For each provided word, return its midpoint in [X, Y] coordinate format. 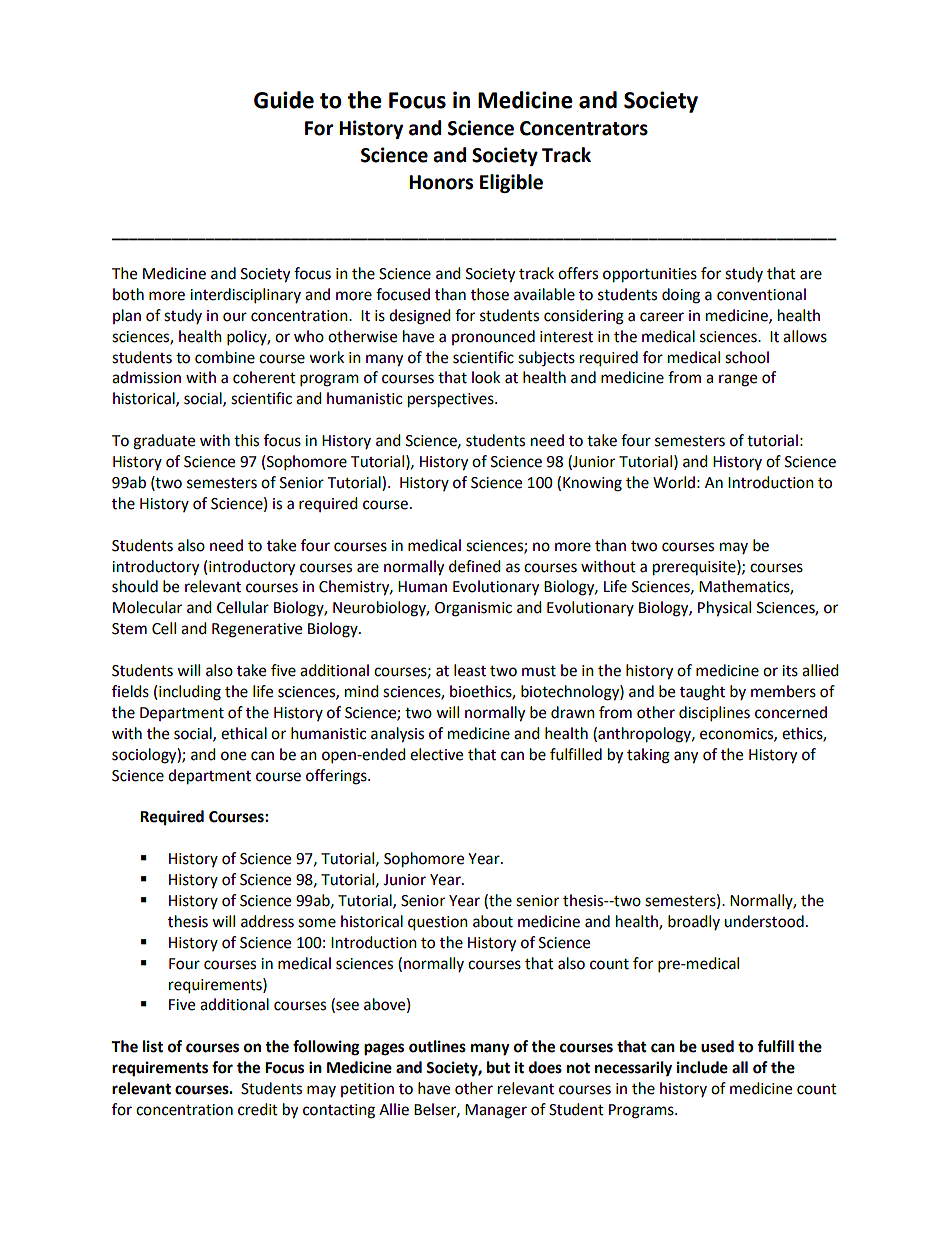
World [674, 482]
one [233, 756]
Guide [284, 100]
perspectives [452, 400]
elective [436, 754]
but [498, 1067]
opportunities [650, 275]
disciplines [714, 714]
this [246, 440]
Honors [441, 182]
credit [258, 1109]
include [702, 1067]
